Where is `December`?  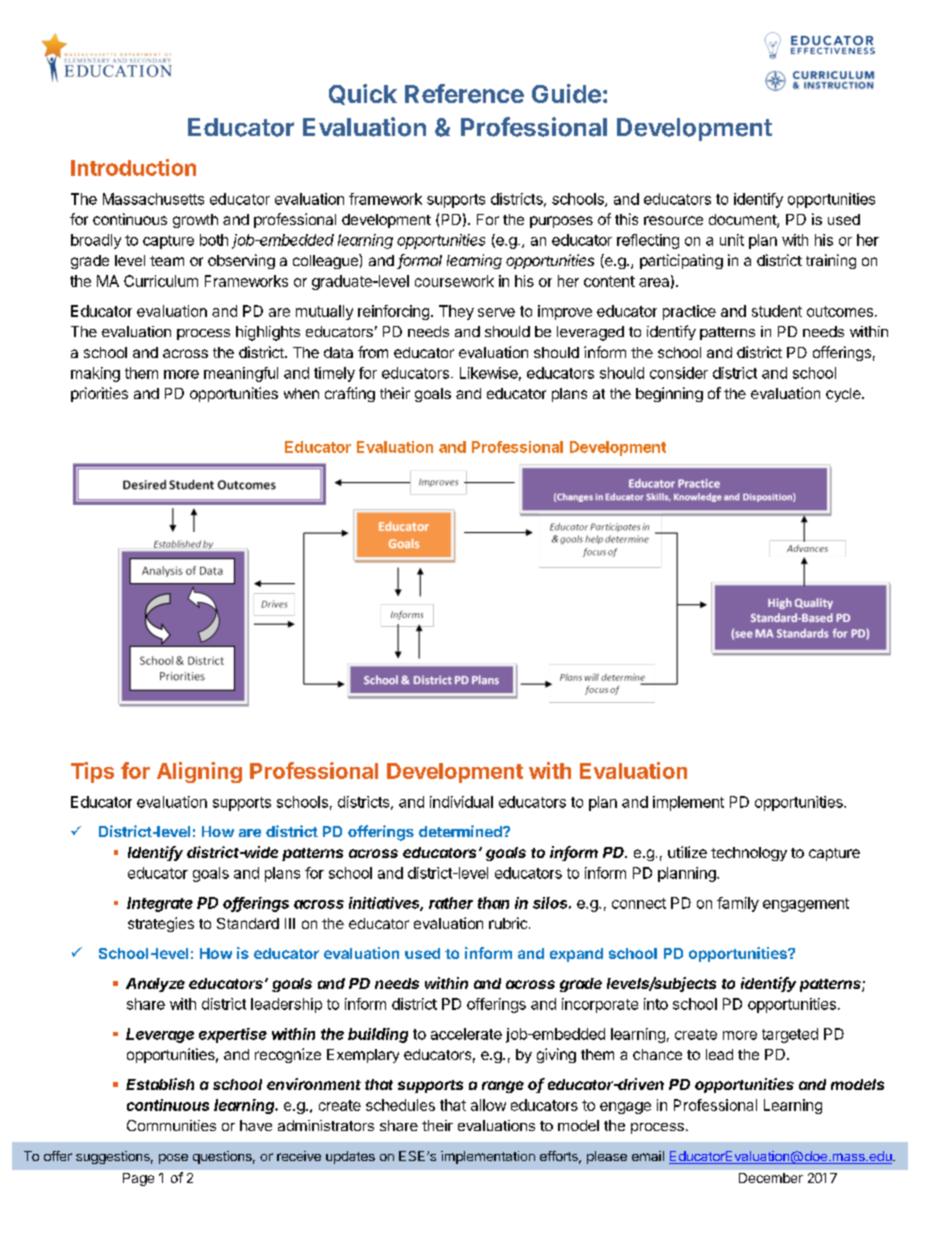
December is located at coordinates (771, 1178).
